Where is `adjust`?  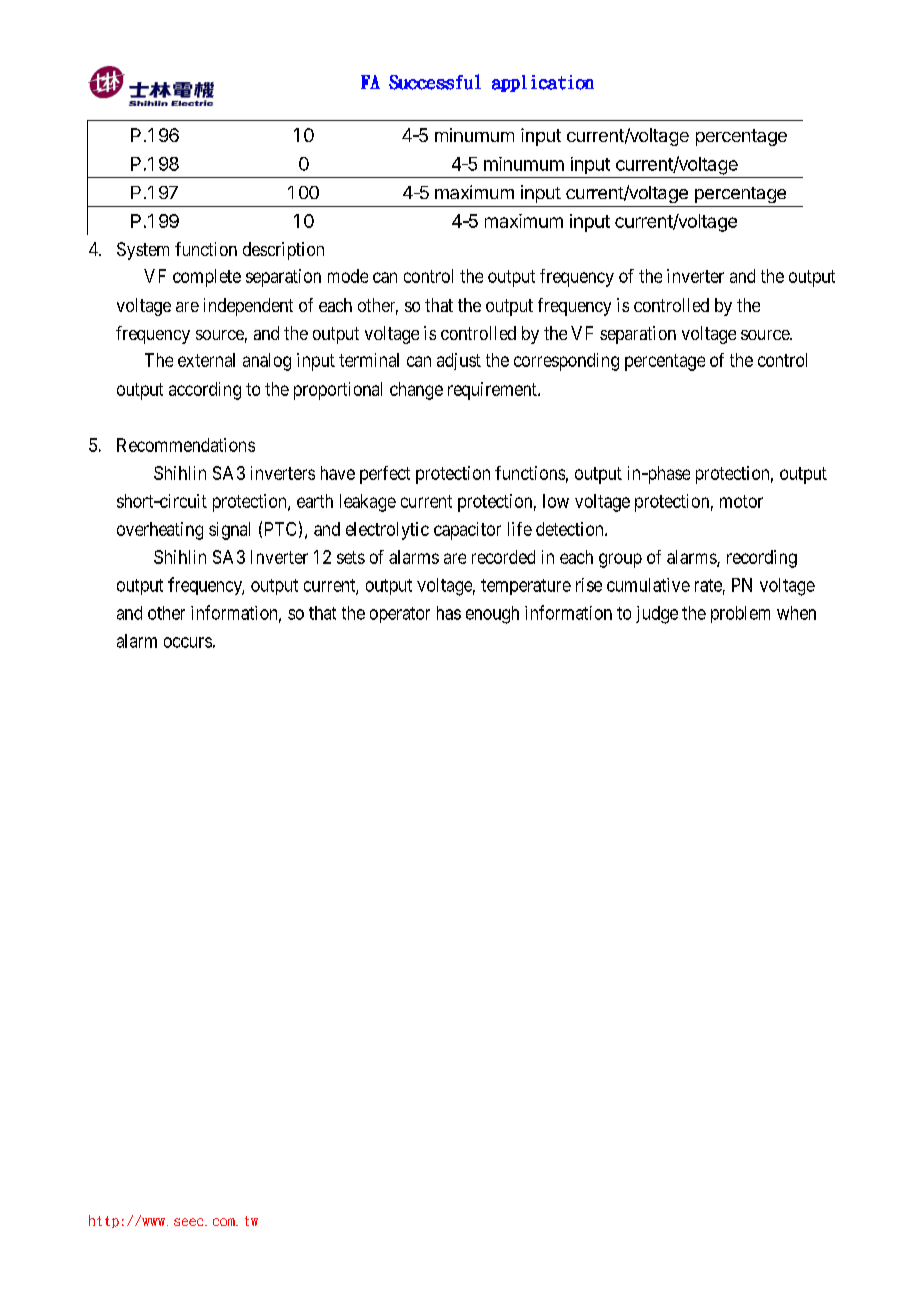
adjust is located at coordinates (459, 361).
